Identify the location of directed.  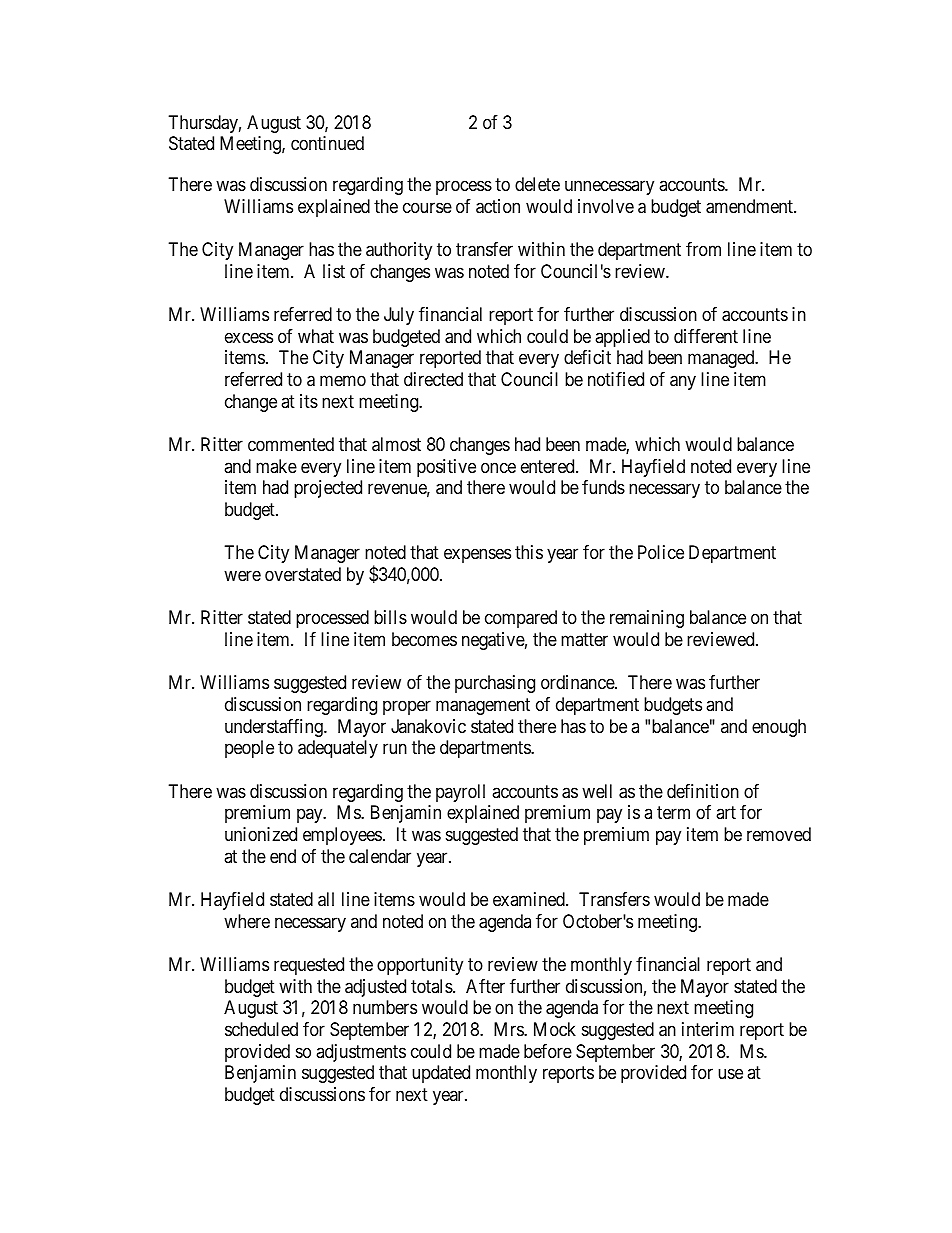
(433, 379).
